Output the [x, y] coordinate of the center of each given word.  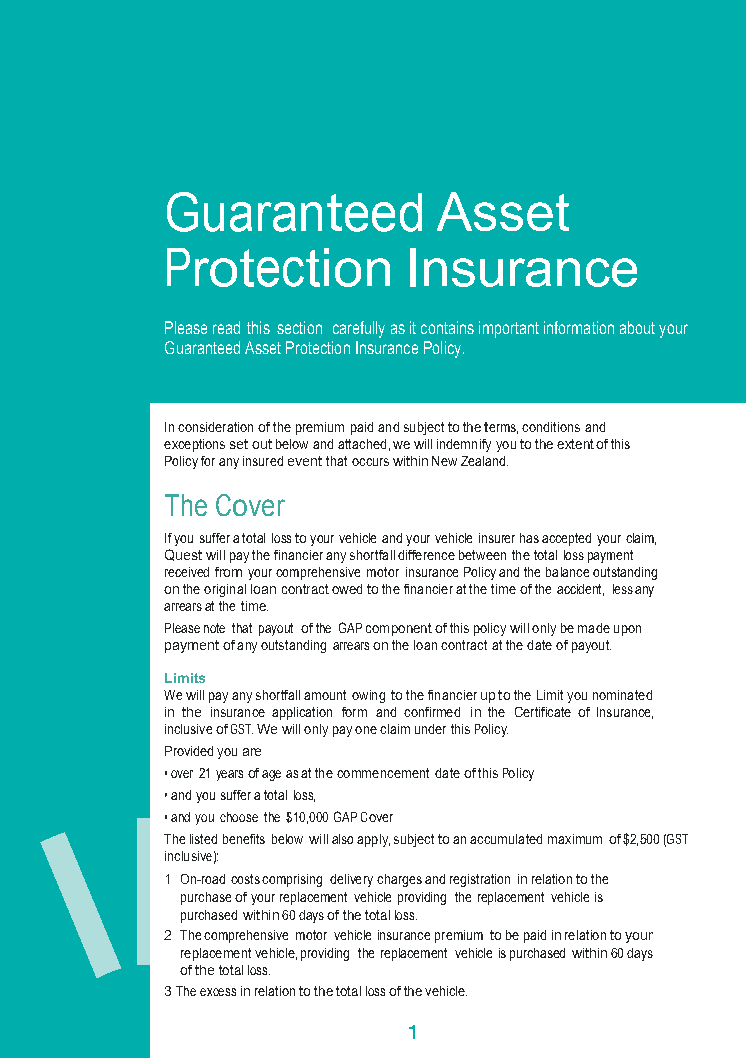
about [637, 327]
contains [447, 327]
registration [480, 880]
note [214, 628]
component [399, 629]
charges [399, 880]
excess [218, 992]
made [594, 628]
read [226, 327]
